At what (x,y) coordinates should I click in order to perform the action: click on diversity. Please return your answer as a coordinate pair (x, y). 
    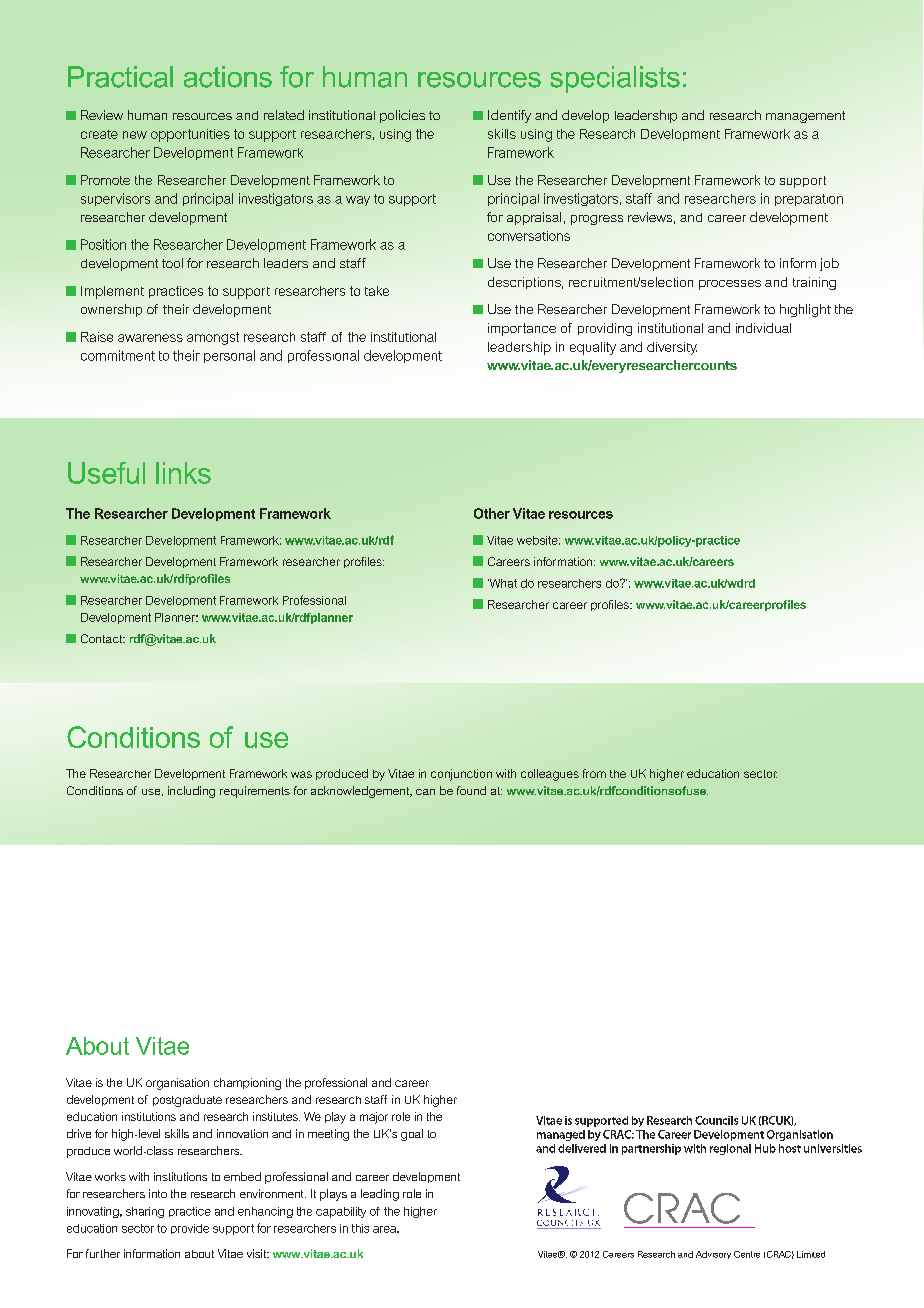
    Looking at the image, I should click on (672, 348).
